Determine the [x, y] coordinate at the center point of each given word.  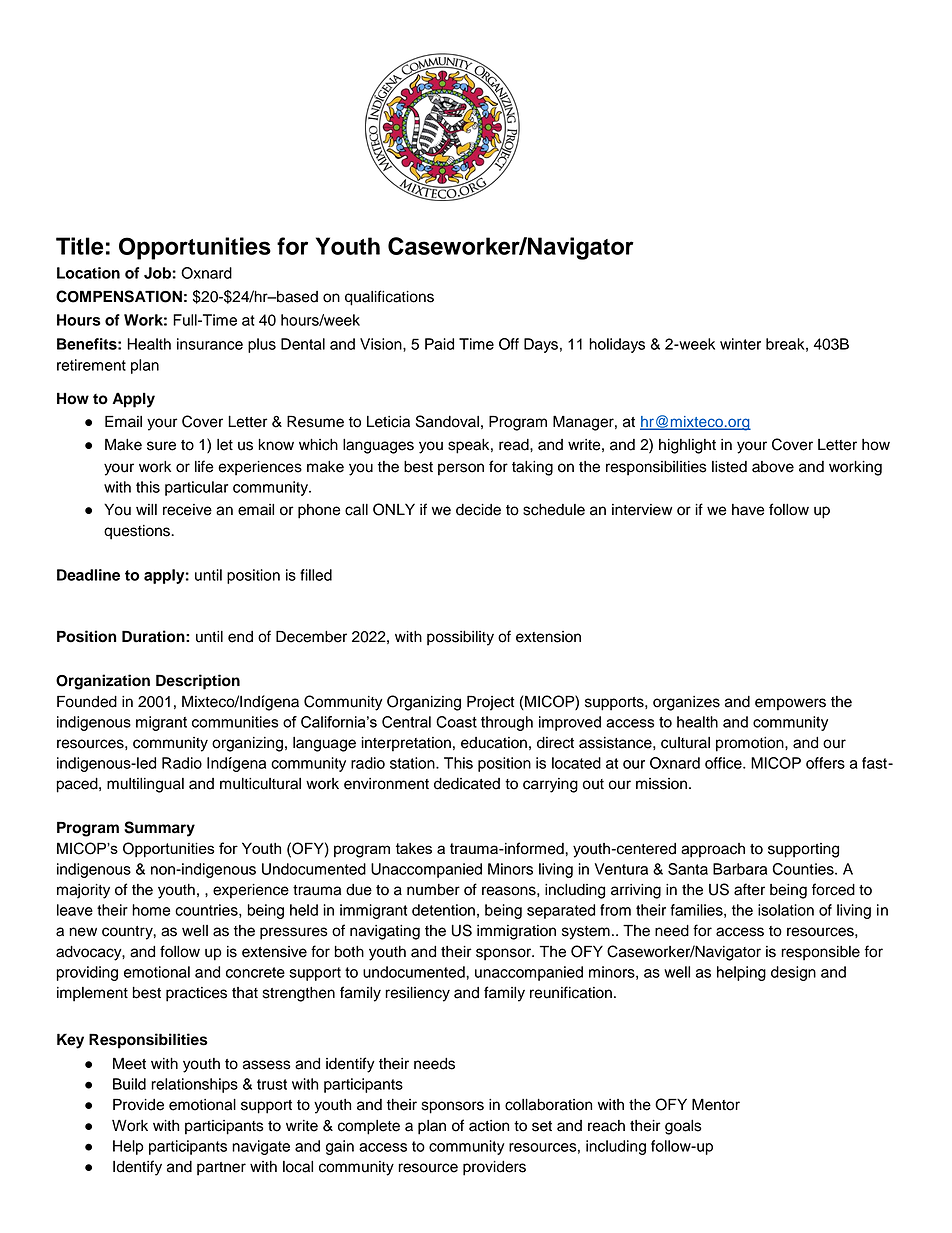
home [151, 910]
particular [196, 488]
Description [198, 682]
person [461, 469]
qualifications [389, 298]
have [748, 510]
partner [221, 1169]
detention [443, 910]
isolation [786, 910]
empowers [790, 704]
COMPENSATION [119, 296]
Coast [456, 722]
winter [740, 344]
